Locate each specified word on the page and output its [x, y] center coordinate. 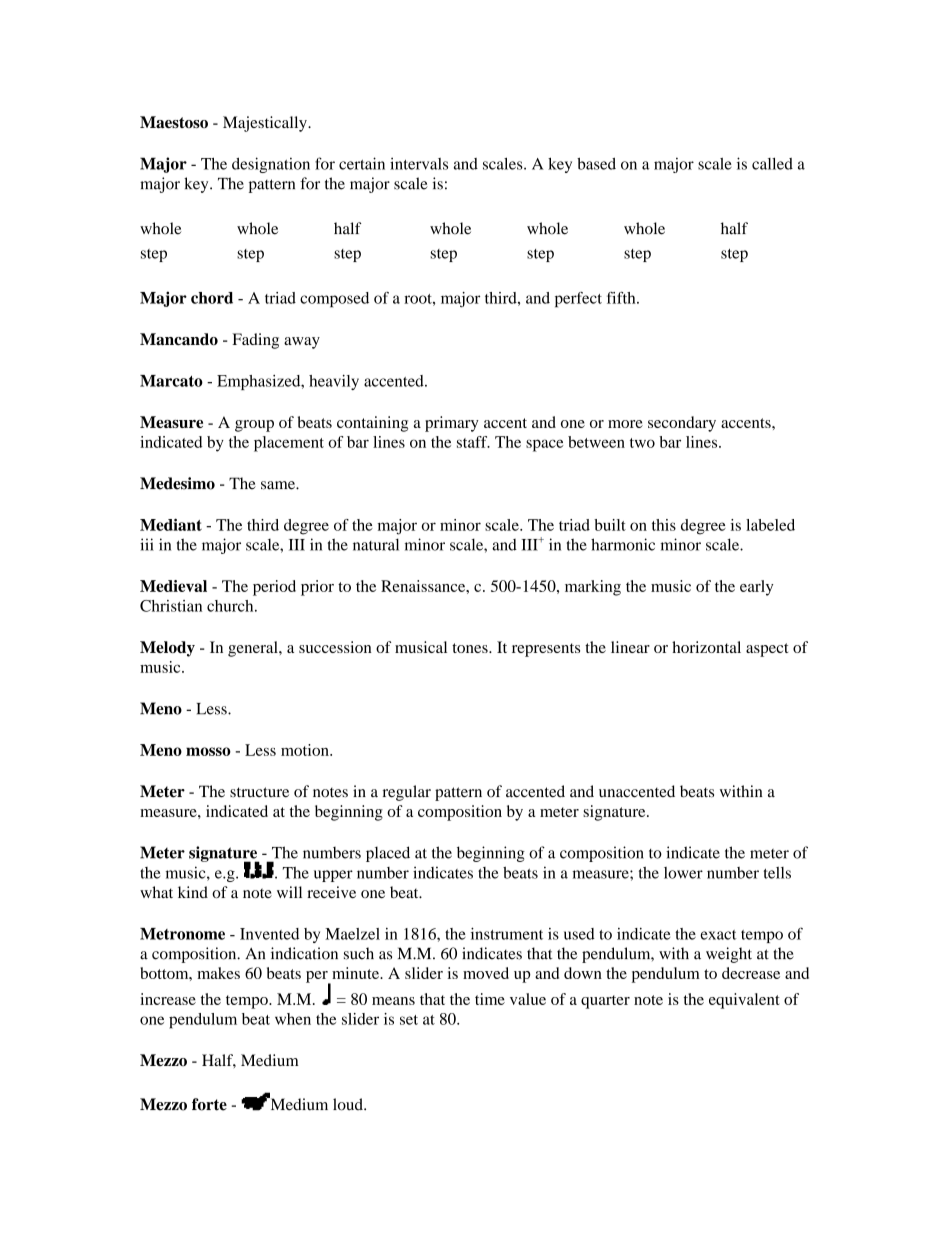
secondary [682, 424]
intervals [419, 163]
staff [473, 442]
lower [683, 873]
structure [259, 792]
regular [407, 793]
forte [209, 1104]
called [772, 164]
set [409, 1020]
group [254, 426]
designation [271, 165]
